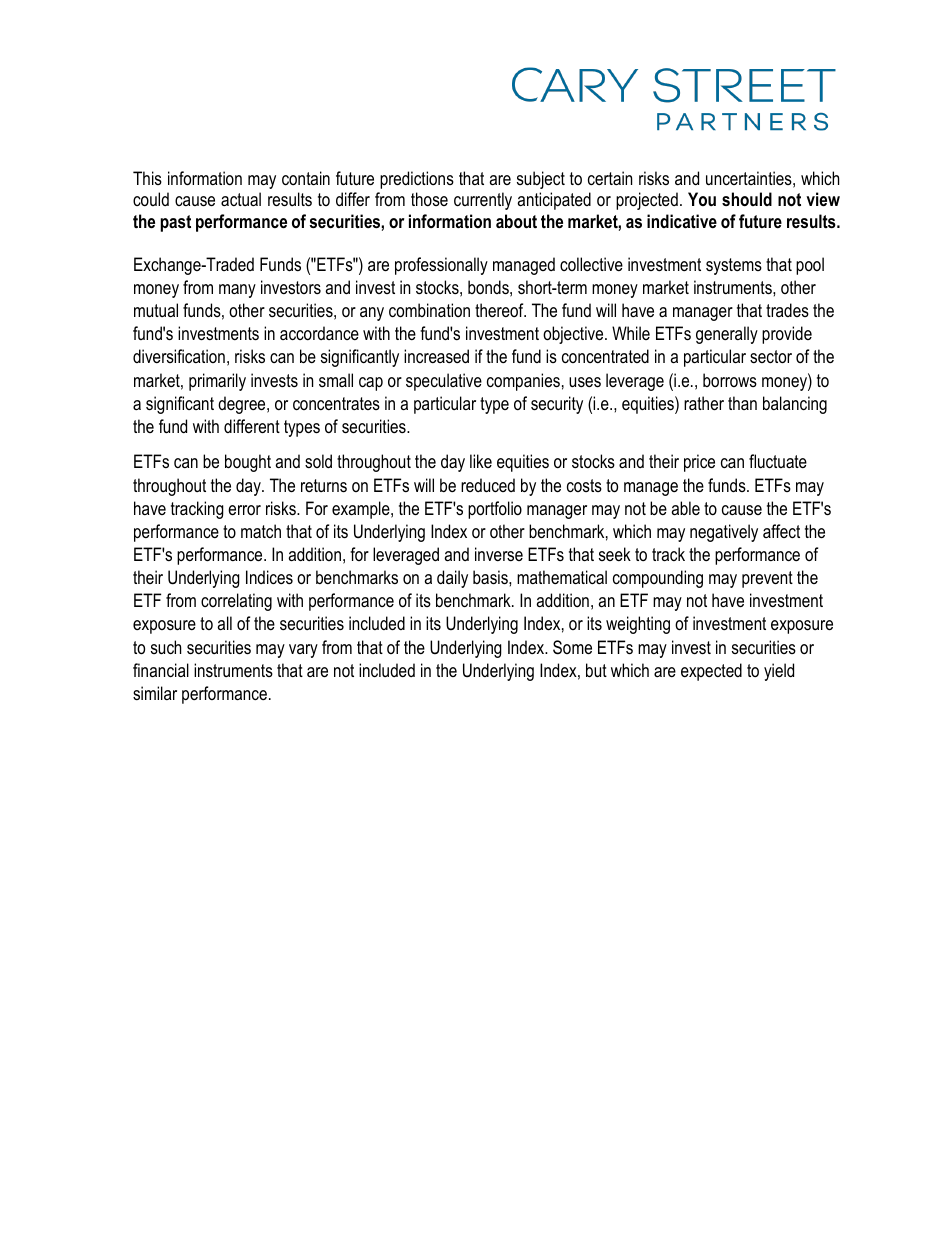  I want to click on Indices, so click(269, 577).
